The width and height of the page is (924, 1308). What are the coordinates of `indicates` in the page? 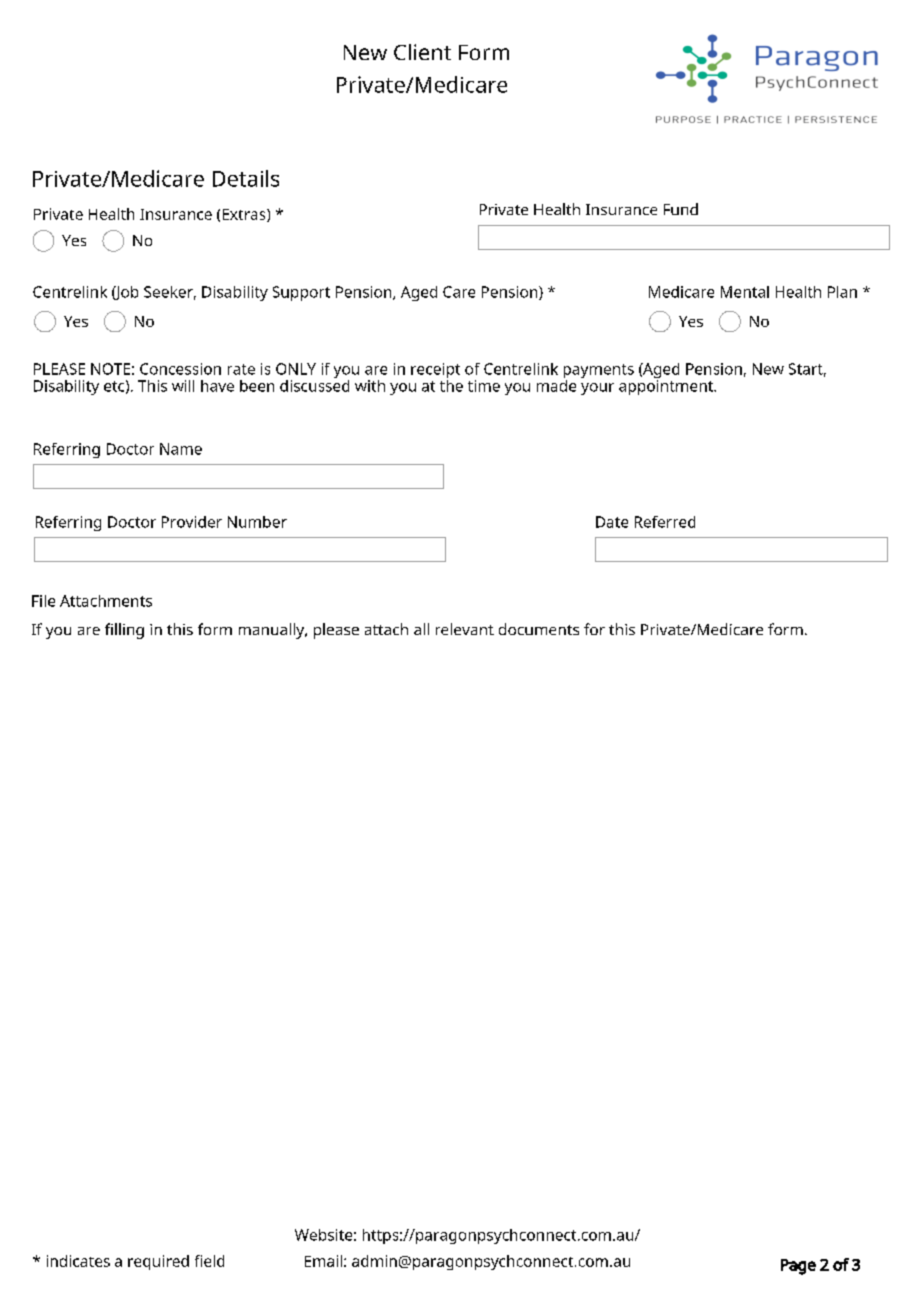 It's located at (78, 1261).
